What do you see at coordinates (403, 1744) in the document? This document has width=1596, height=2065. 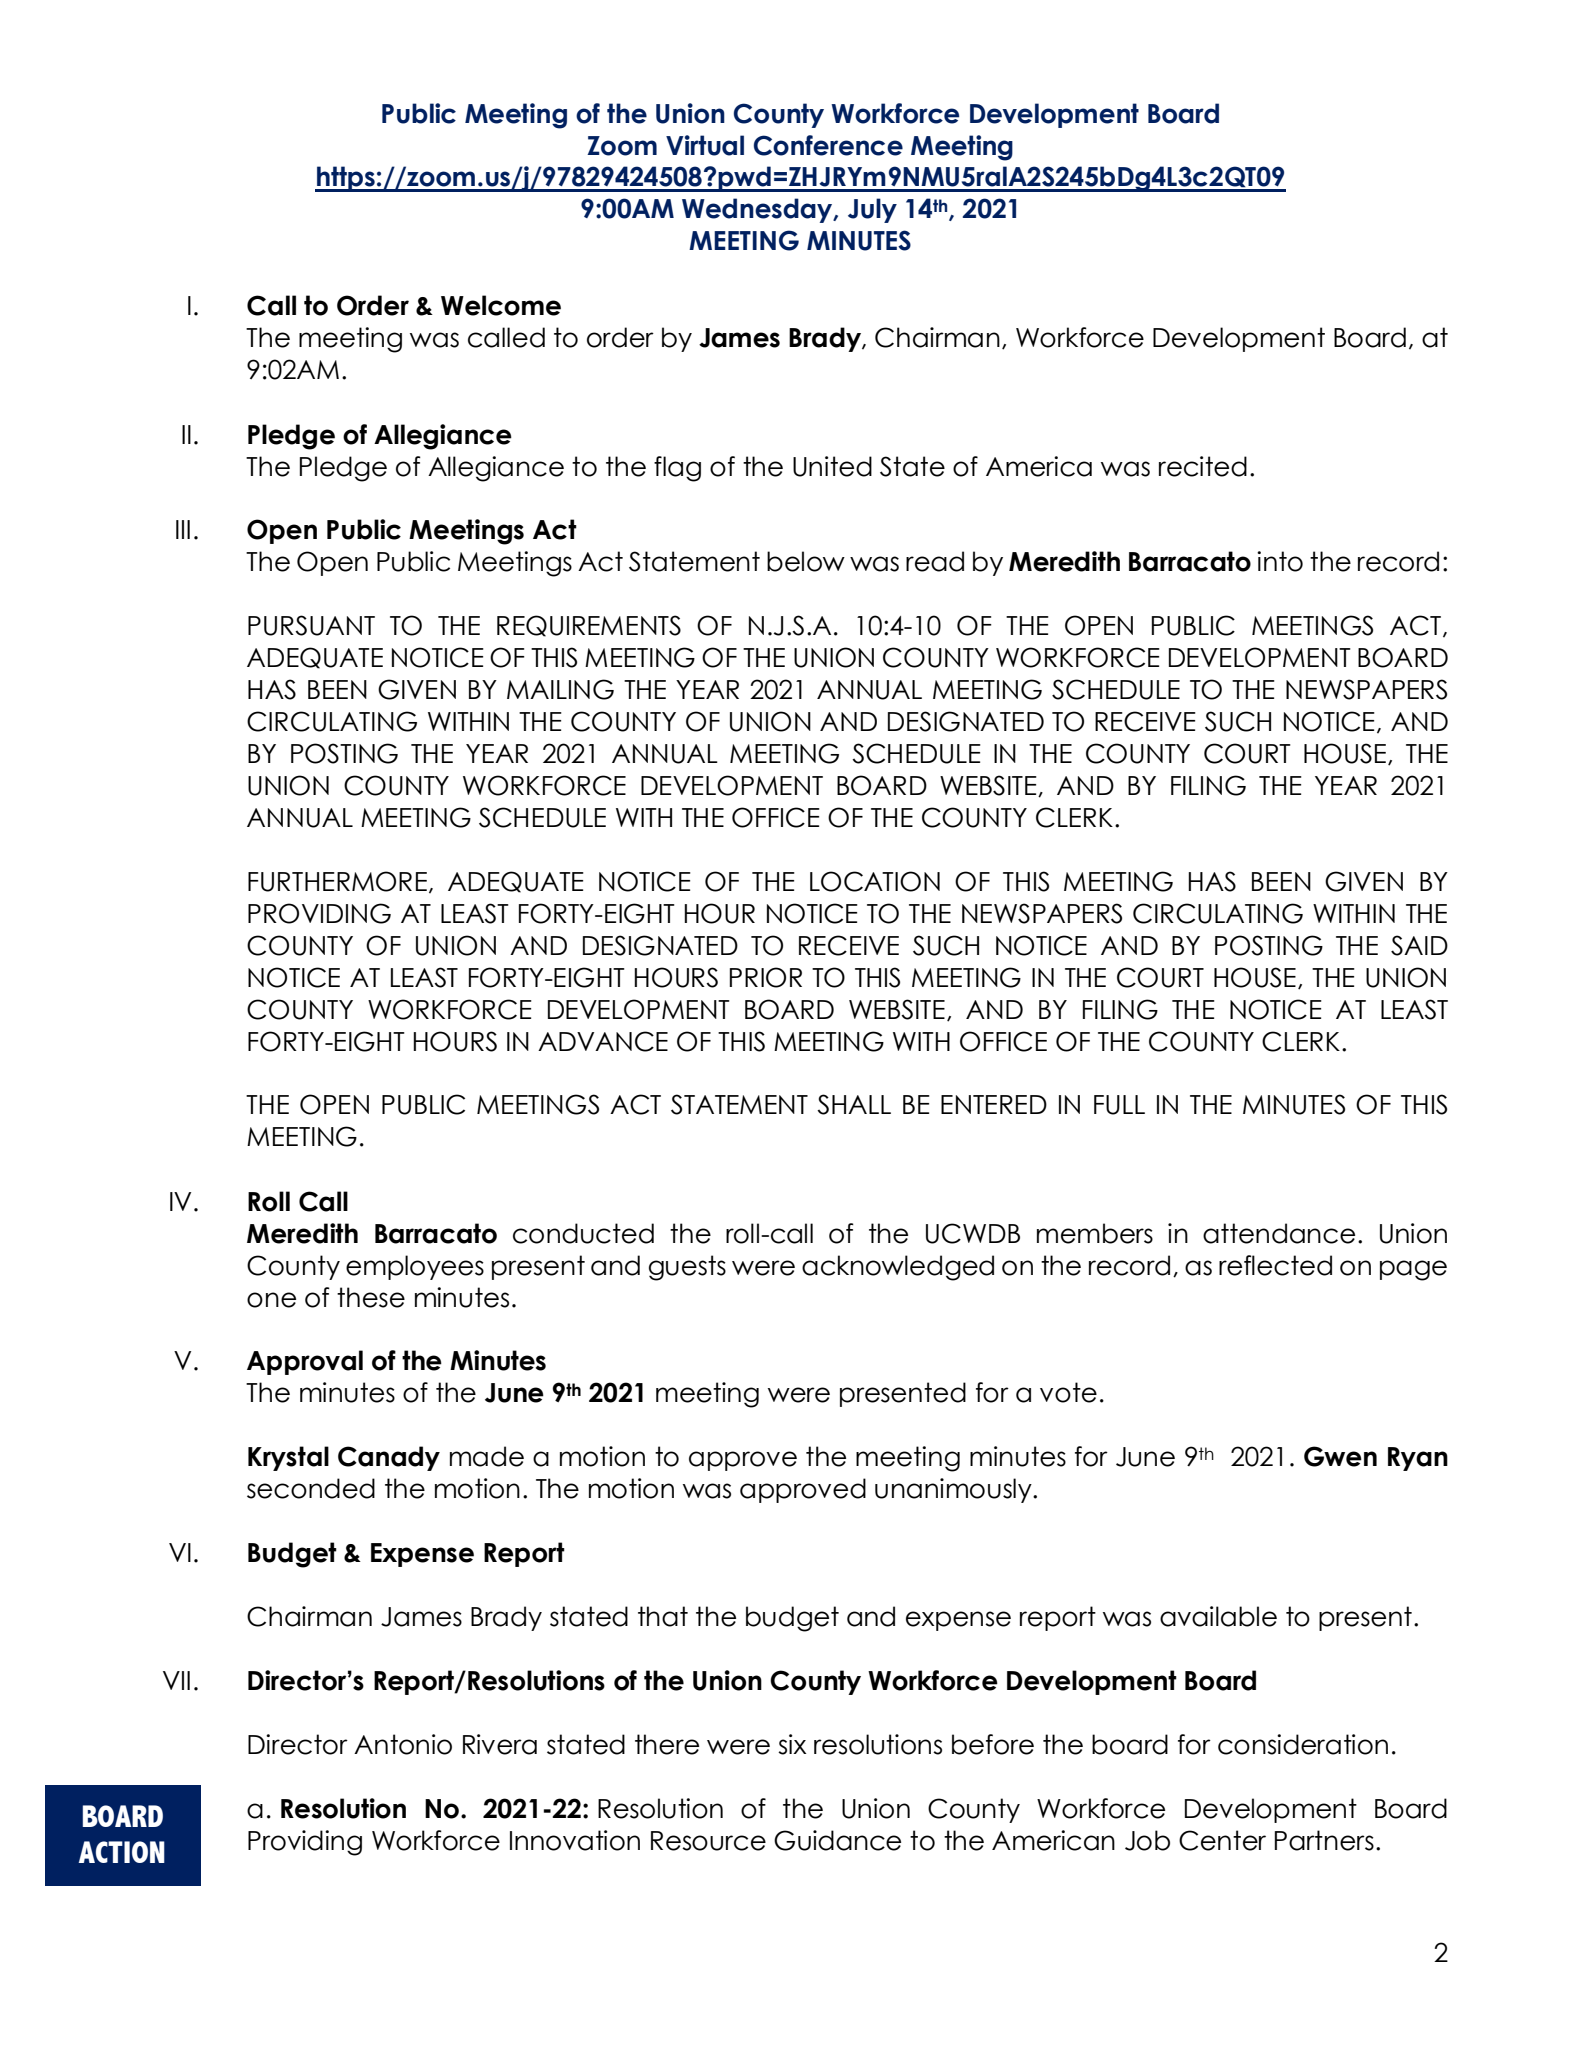 I see `Antonio` at bounding box center [403, 1744].
